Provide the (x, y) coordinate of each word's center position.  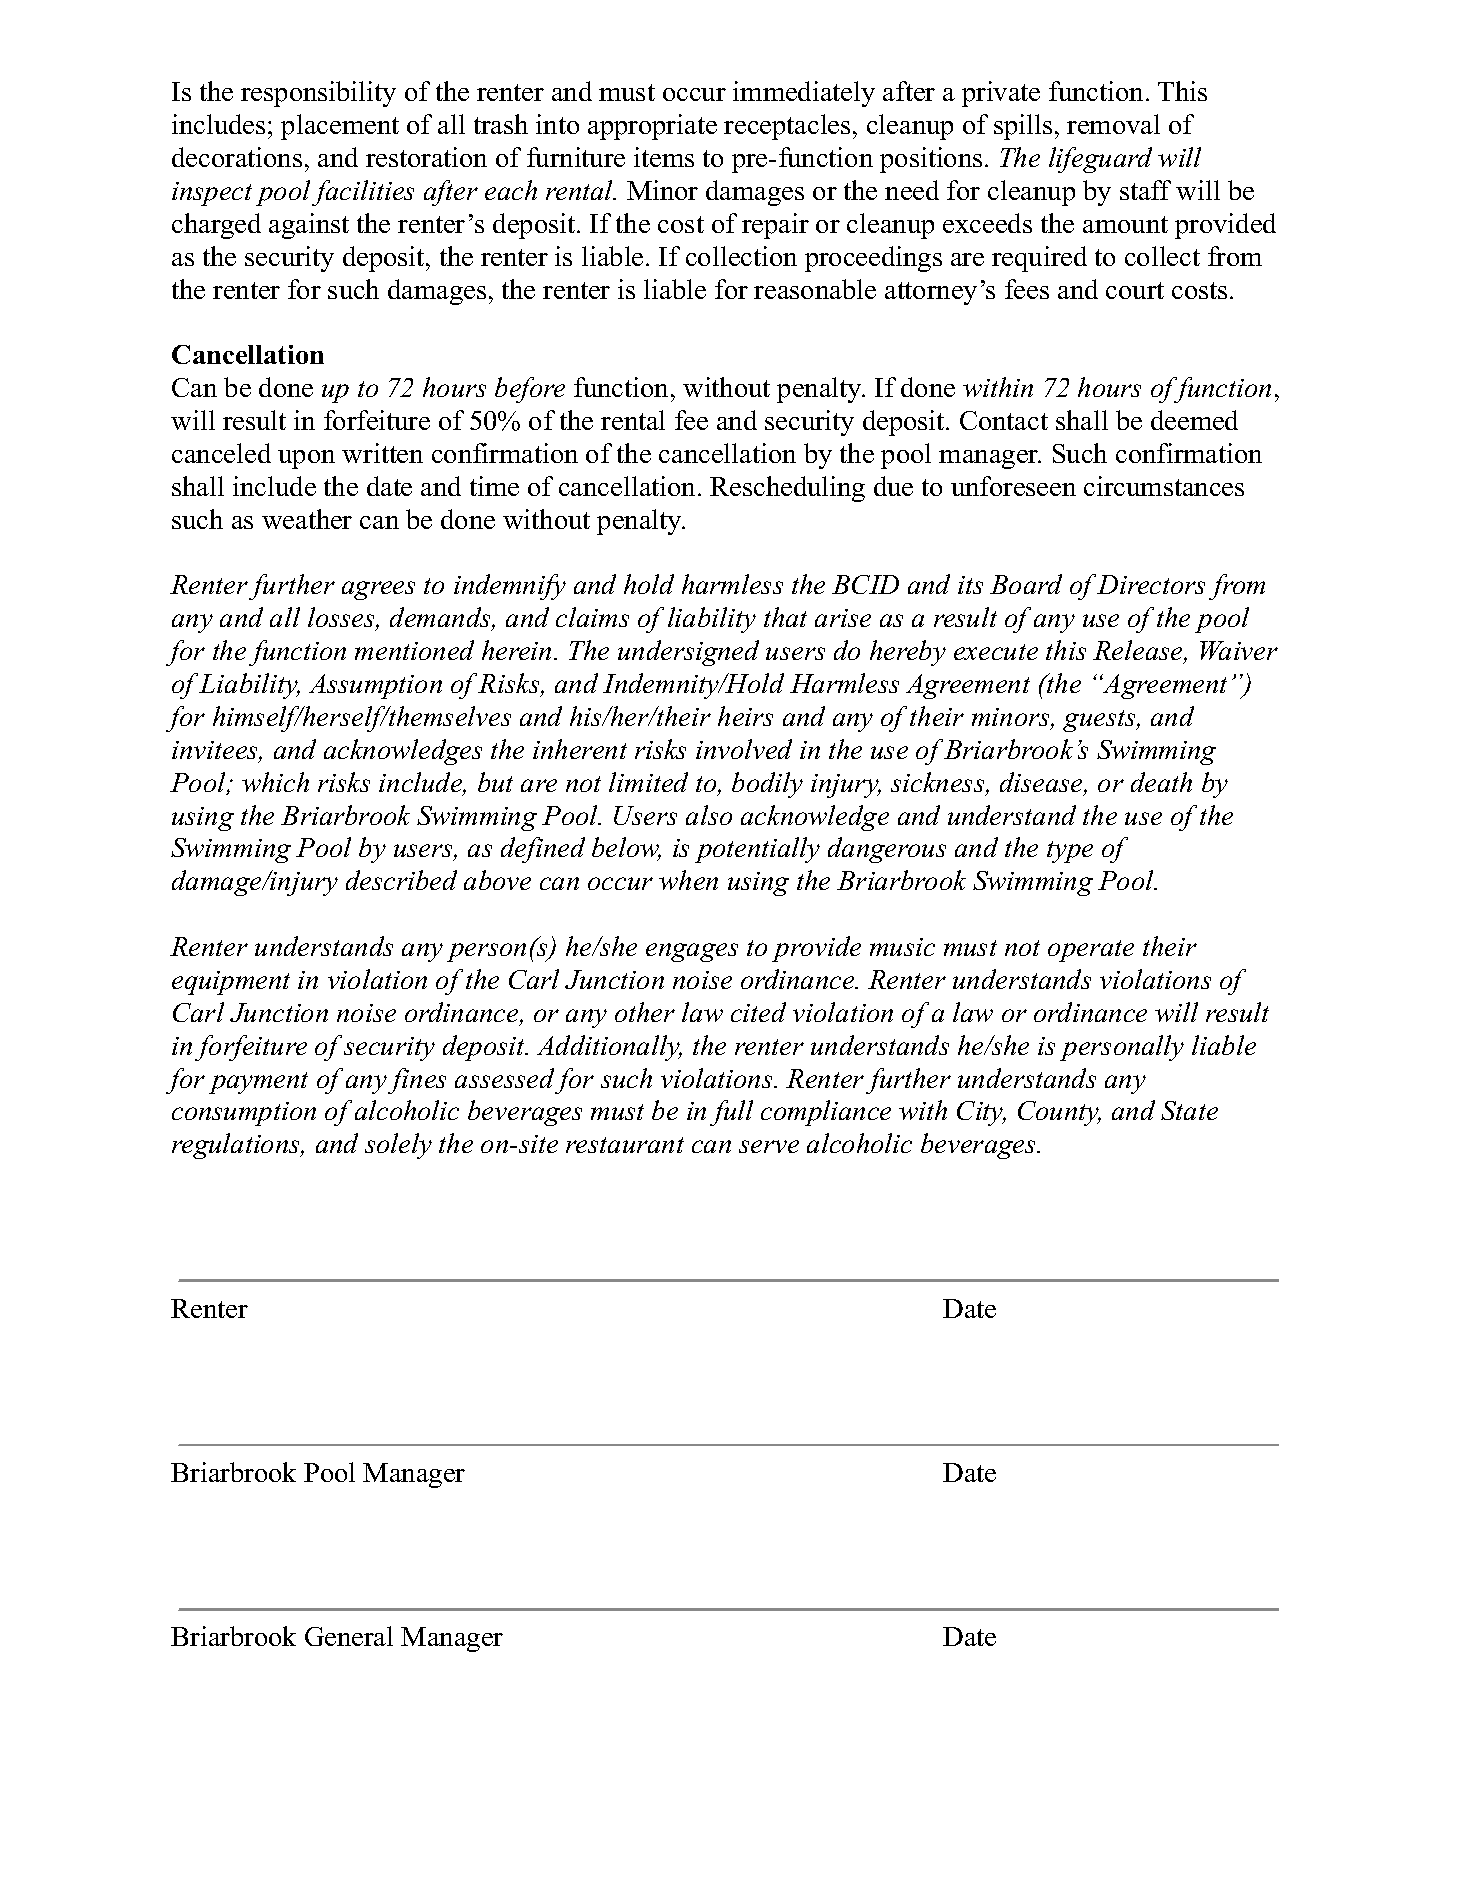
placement (340, 127)
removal (1113, 124)
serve (769, 1146)
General (349, 1636)
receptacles (787, 127)
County (1059, 1113)
